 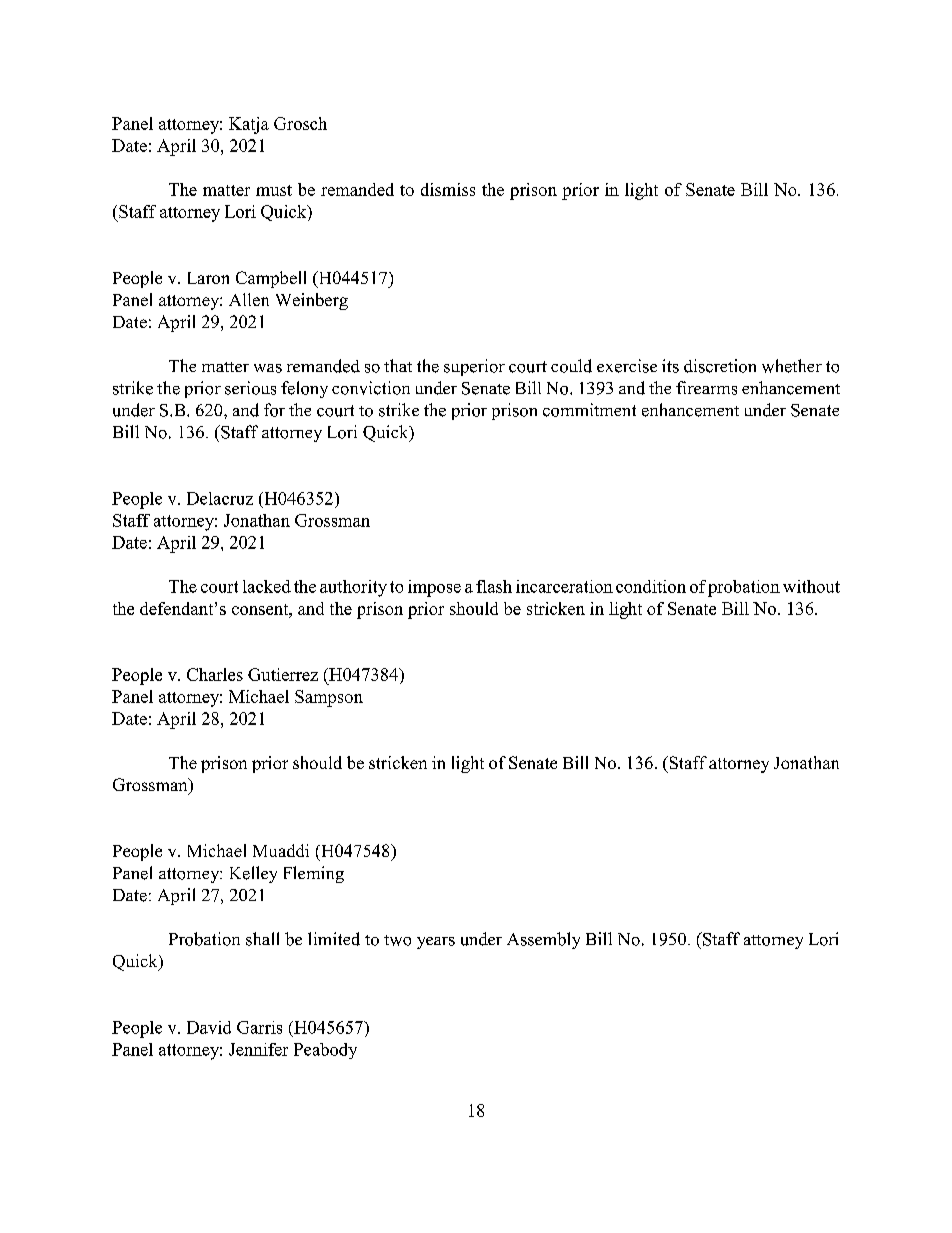 I want to click on Jennifer, so click(x=258, y=1049).
